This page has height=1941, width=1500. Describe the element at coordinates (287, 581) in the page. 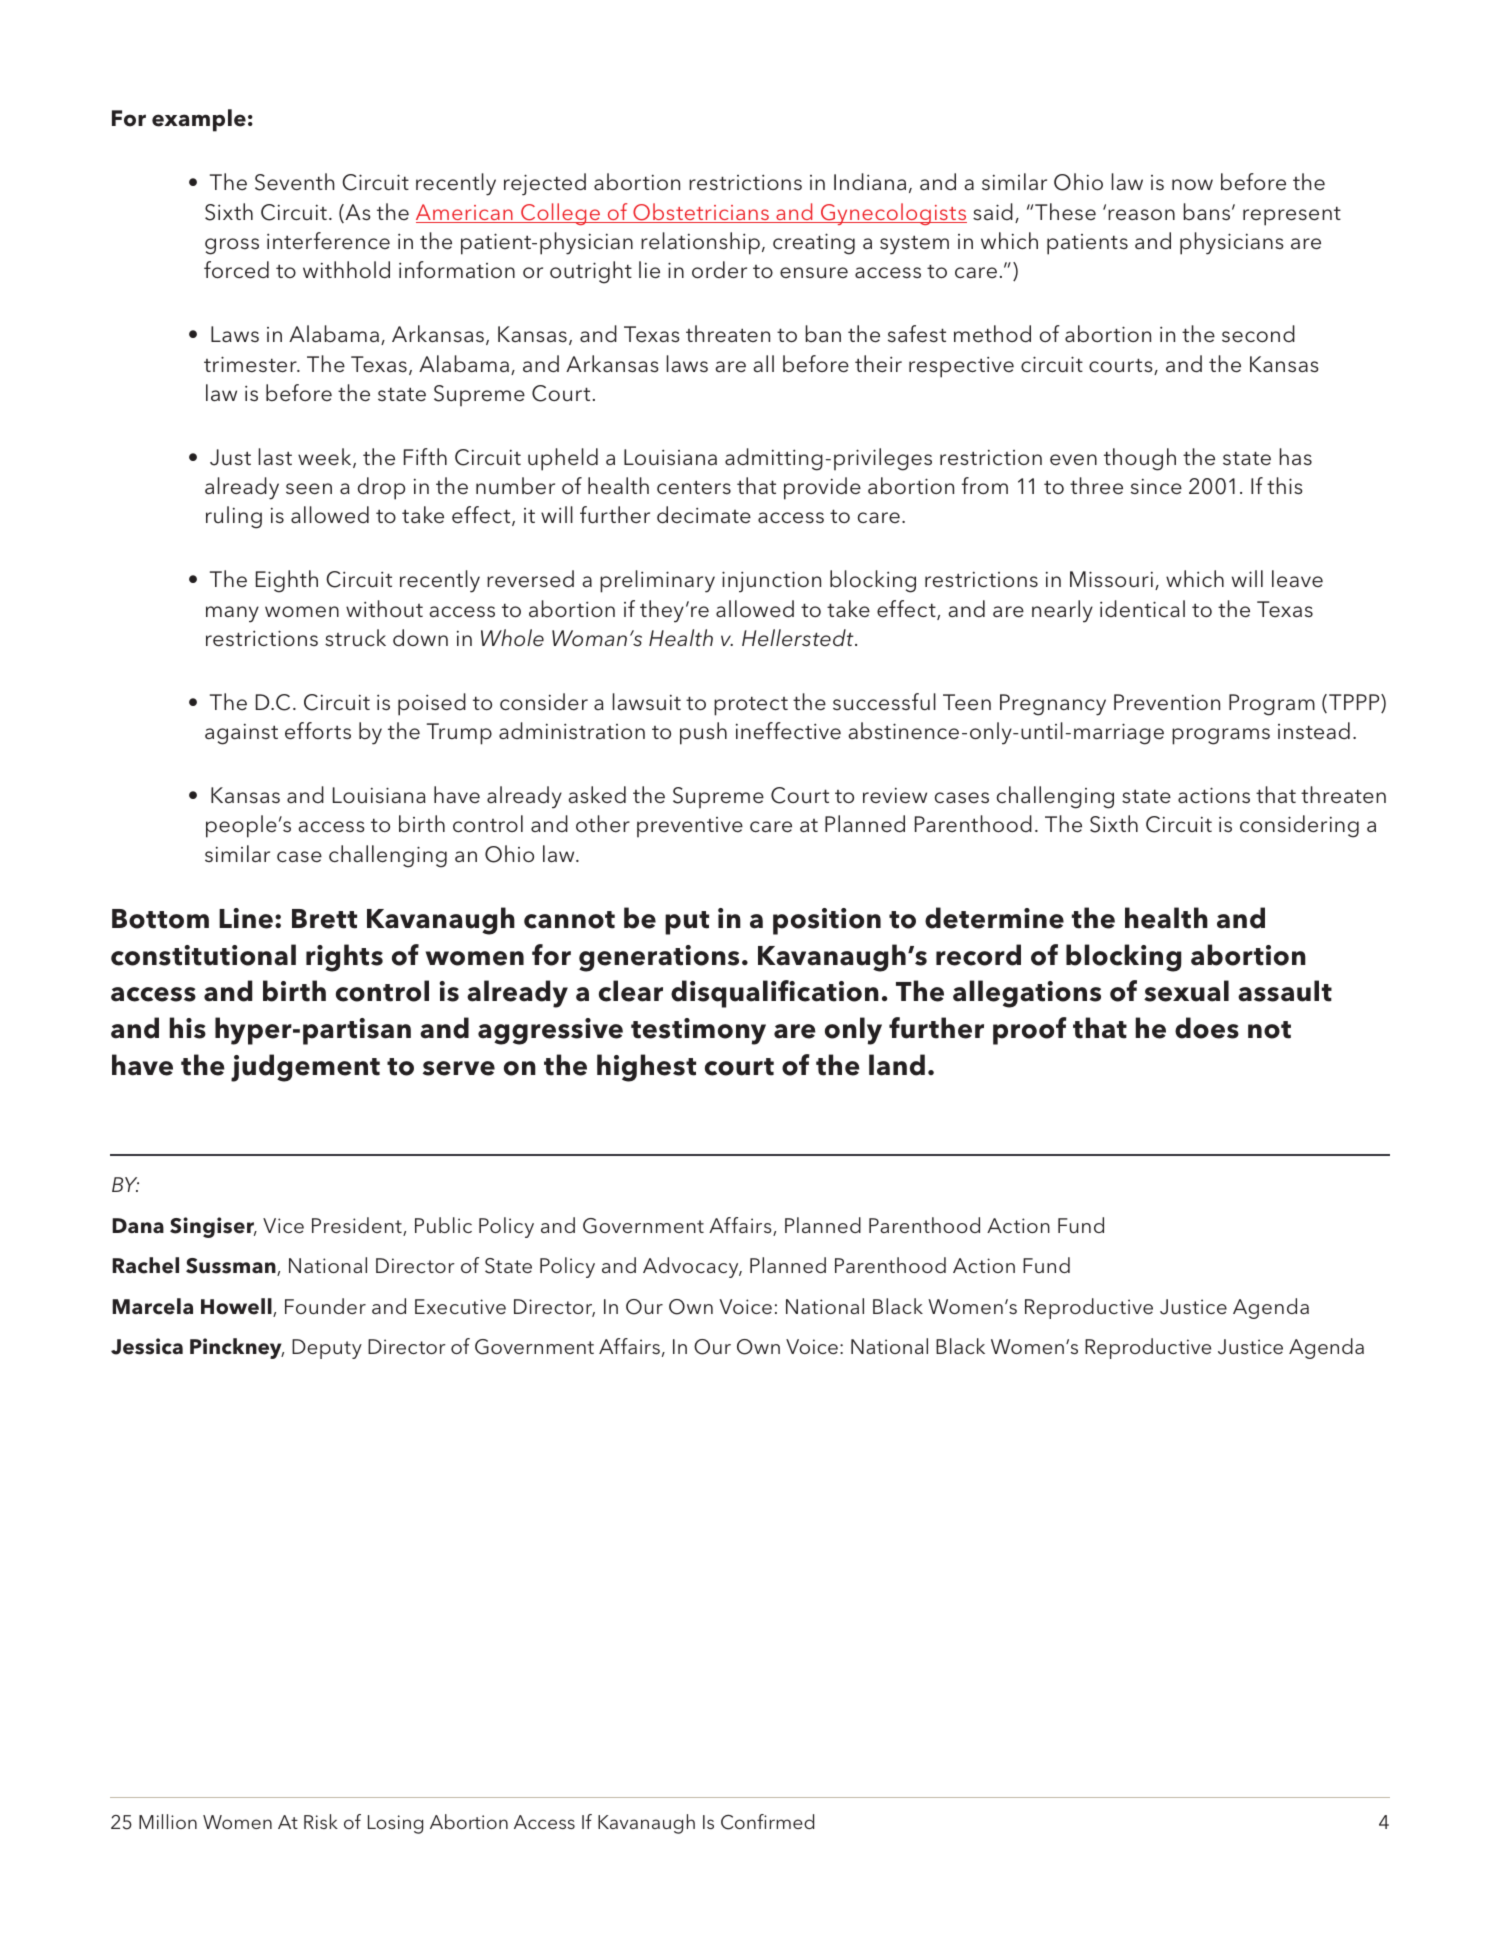

I see `Eighth` at that location.
